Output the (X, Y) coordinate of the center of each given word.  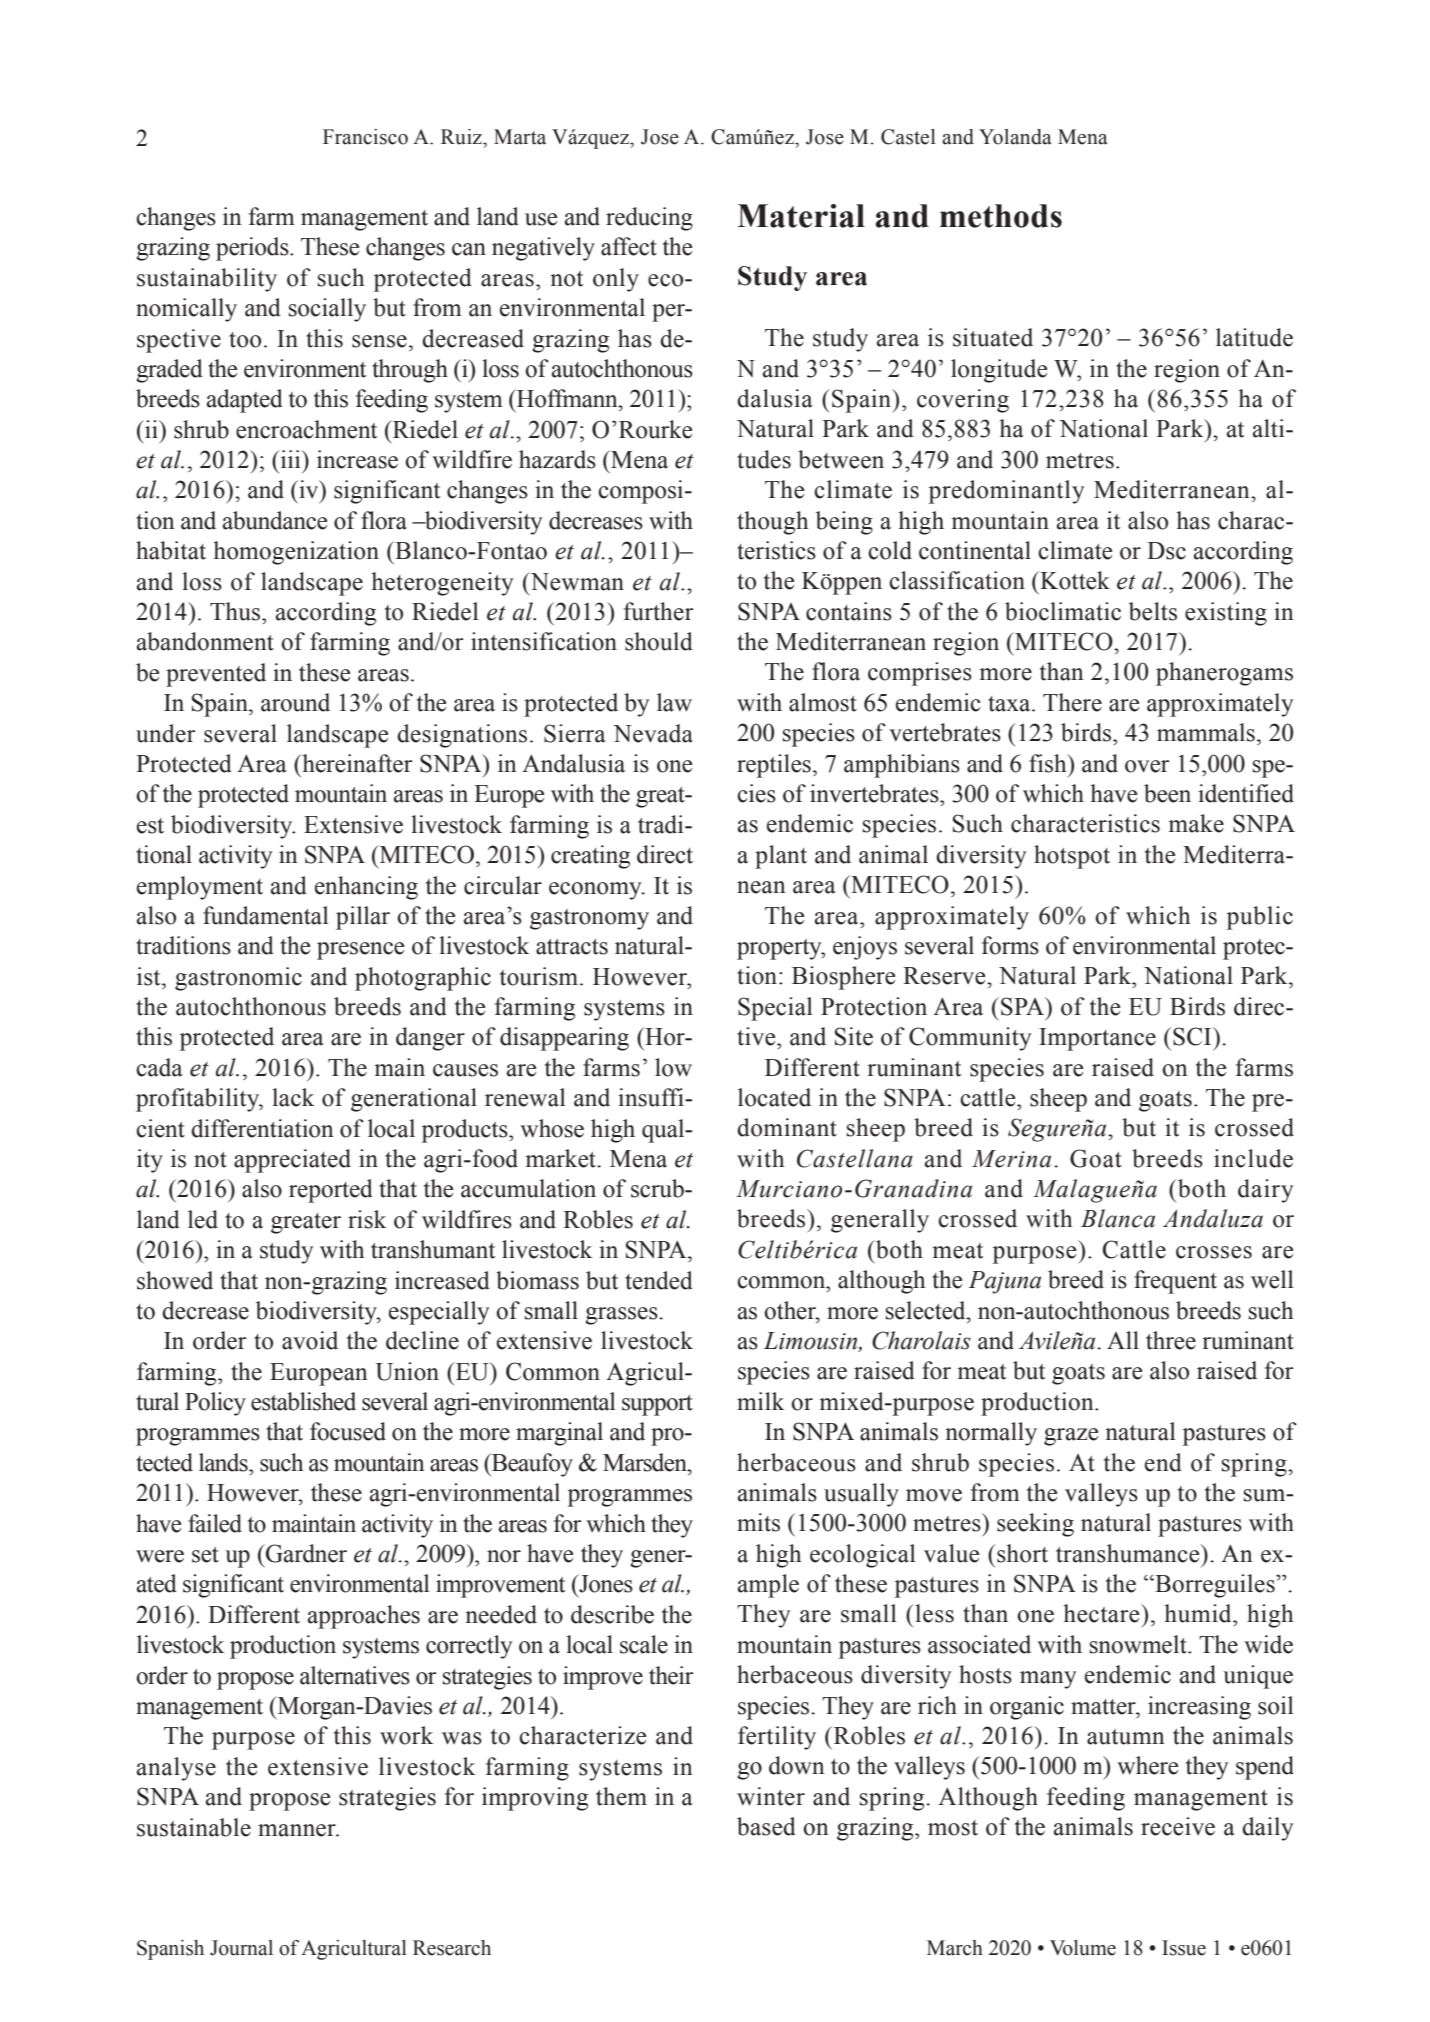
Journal (241, 1948)
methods (1001, 216)
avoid (310, 1340)
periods (253, 249)
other (791, 1310)
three (1171, 1340)
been (1167, 793)
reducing (649, 219)
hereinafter (356, 763)
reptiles (774, 766)
